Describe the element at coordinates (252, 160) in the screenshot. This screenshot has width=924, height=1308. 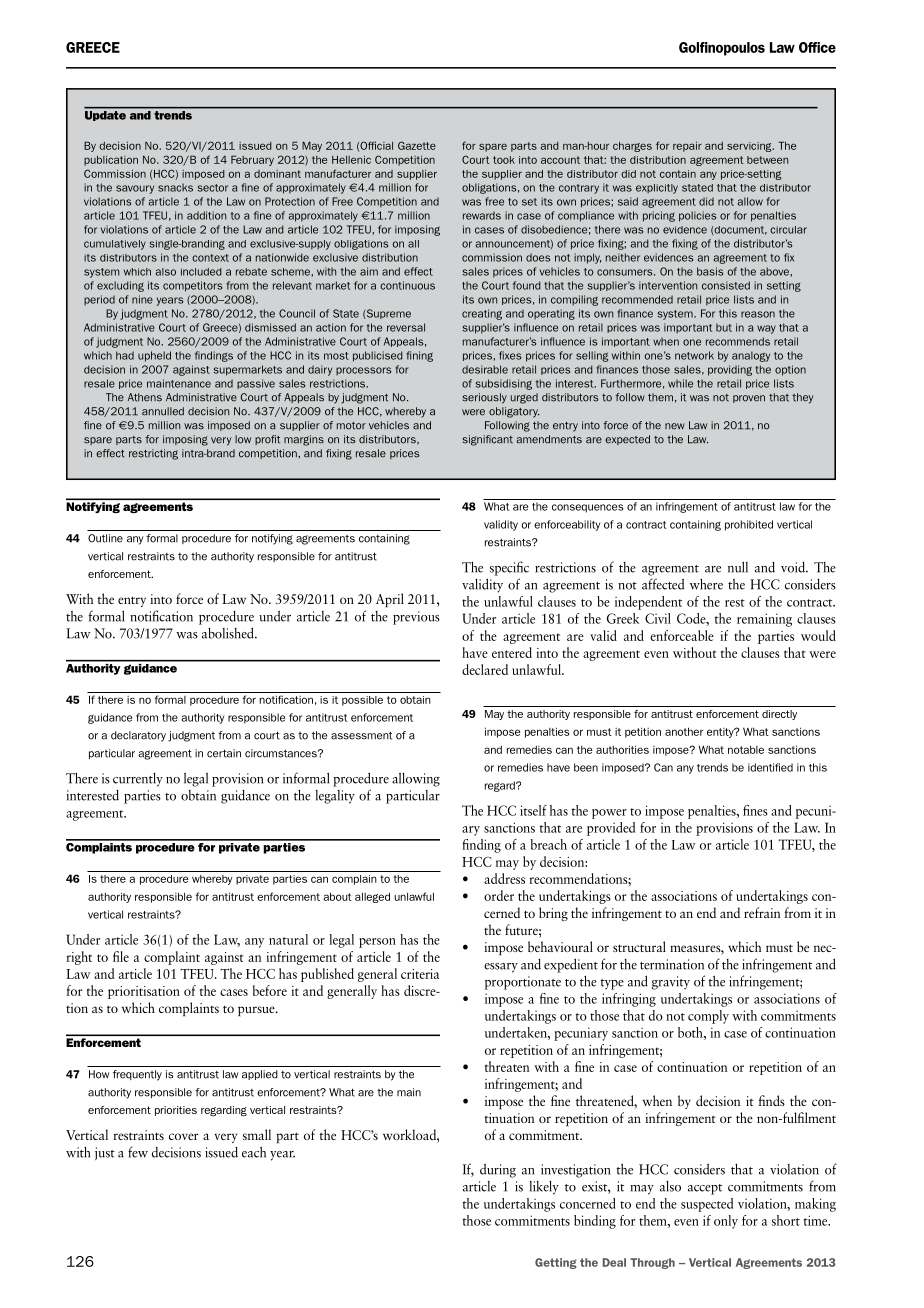
I see `February` at that location.
